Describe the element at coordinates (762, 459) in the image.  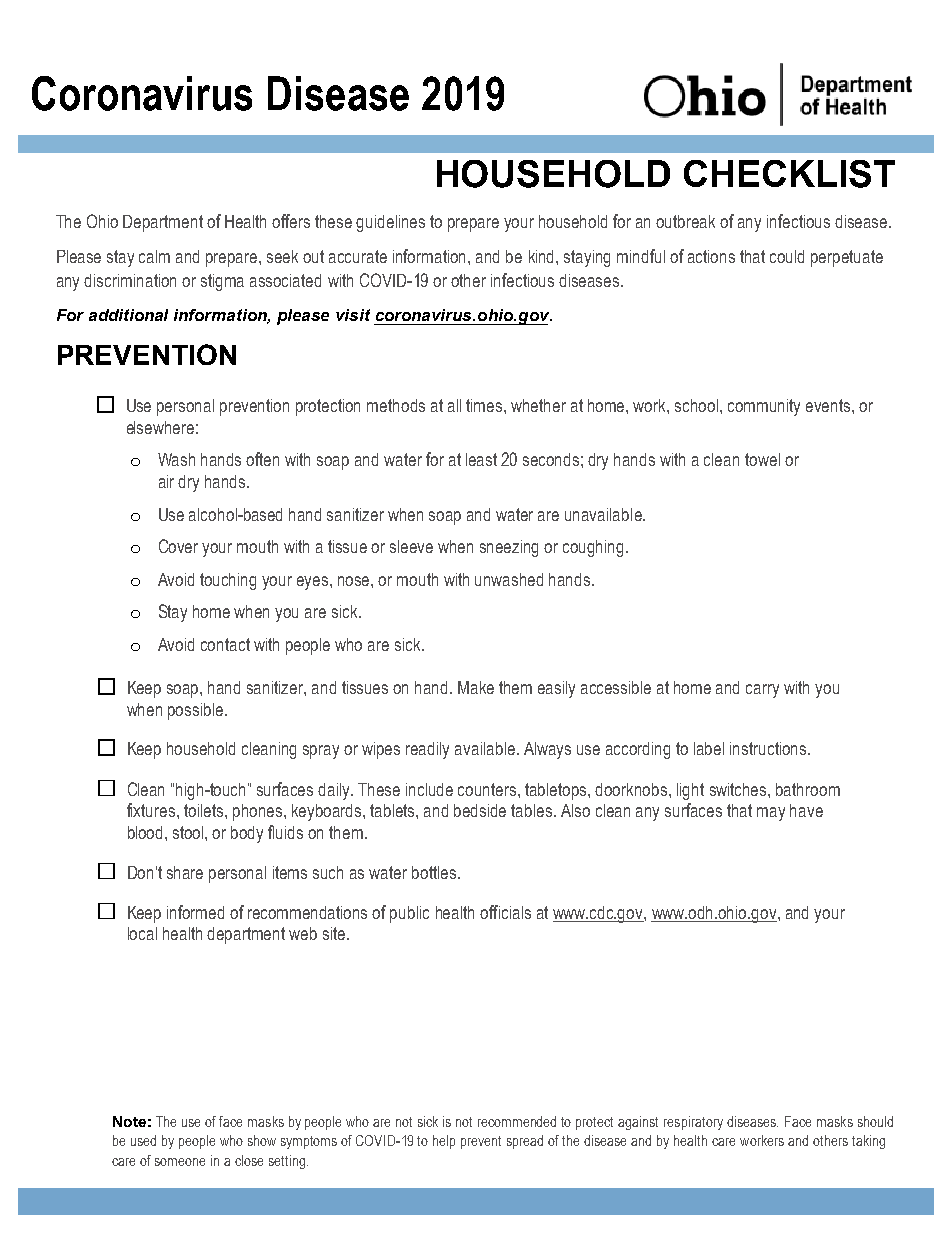
I see `towel` at that location.
